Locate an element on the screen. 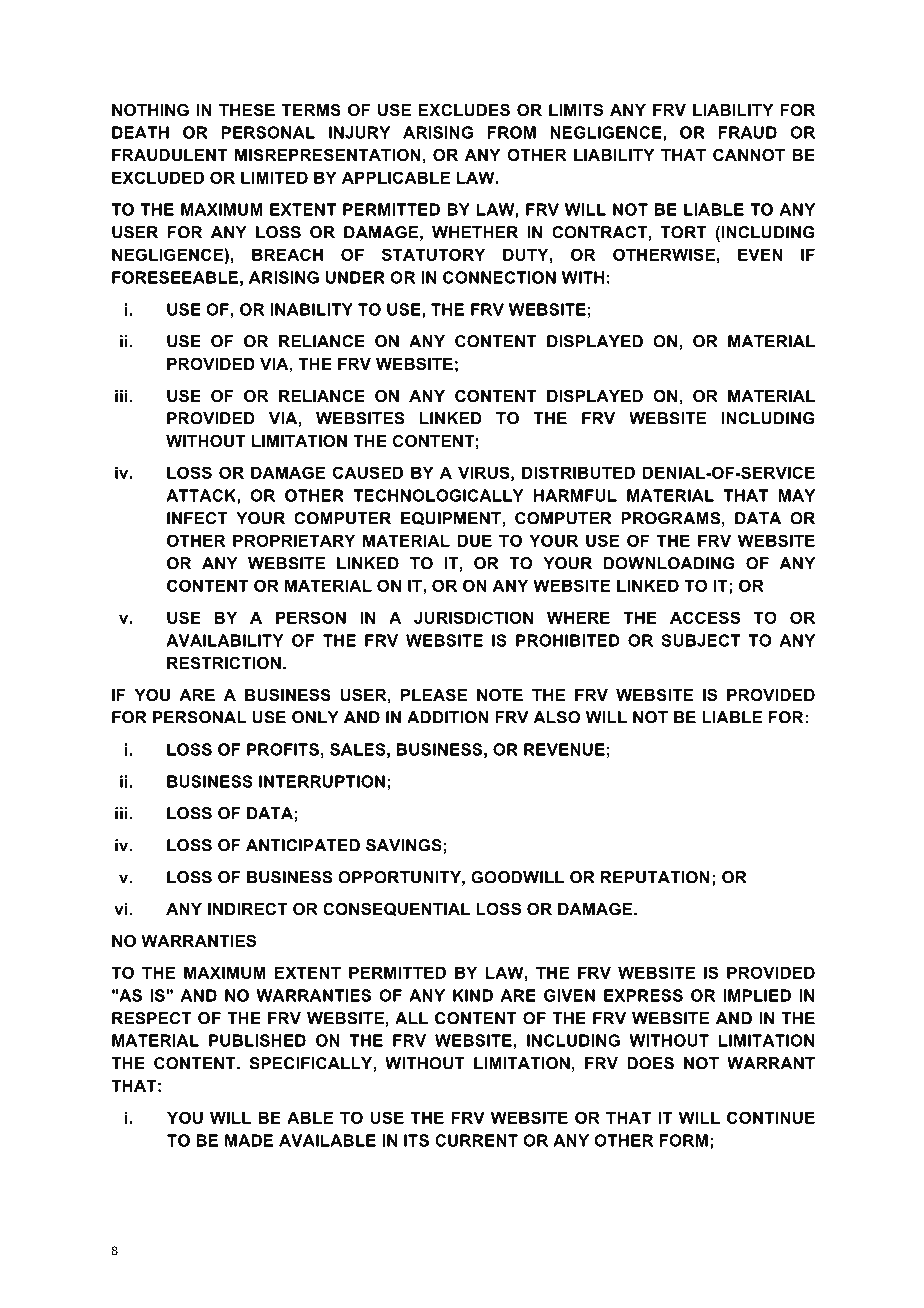  PROFITS is located at coordinates (283, 749).
